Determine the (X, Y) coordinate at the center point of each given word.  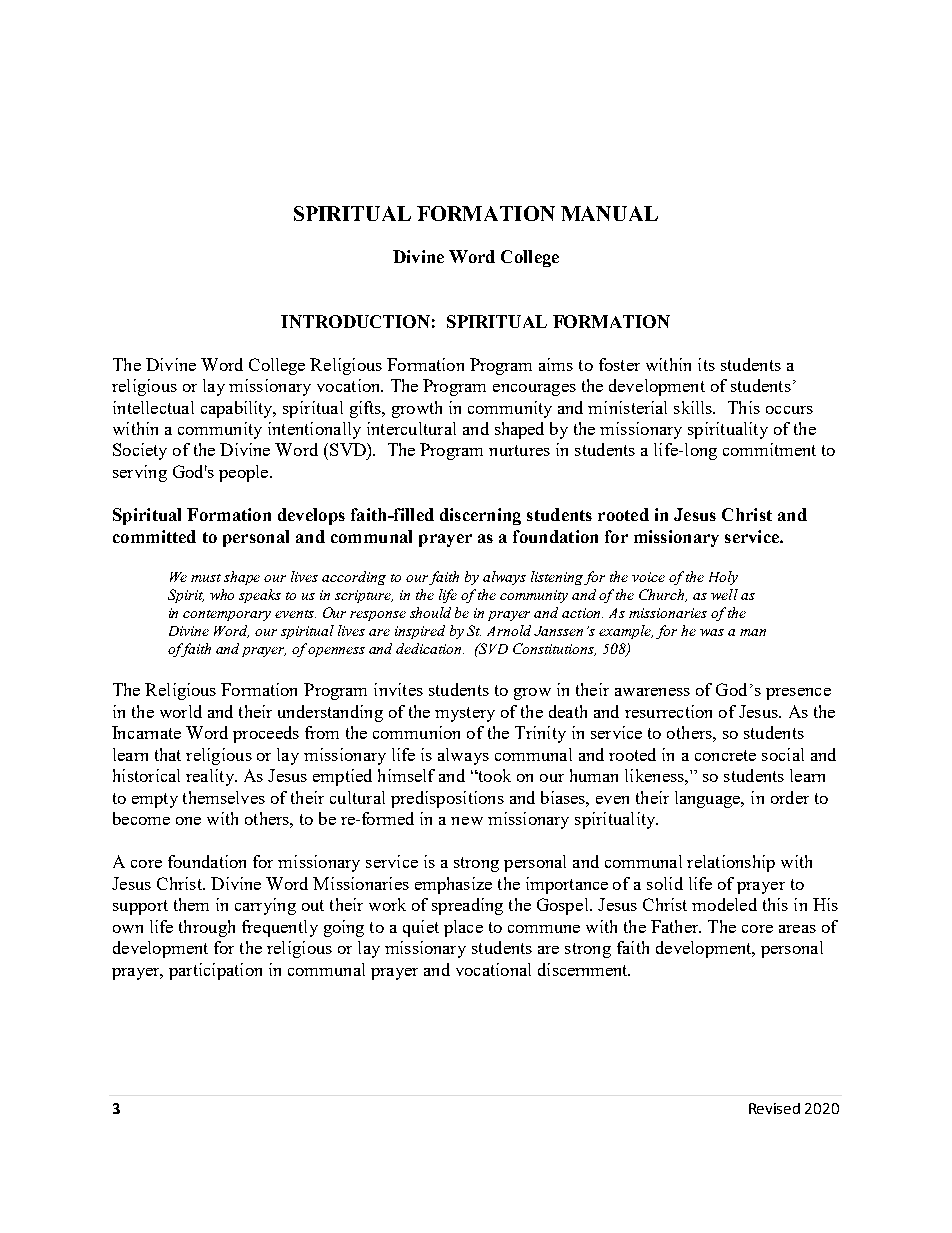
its (706, 364)
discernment (584, 969)
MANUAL (609, 213)
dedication (430, 648)
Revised (774, 1108)
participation (215, 971)
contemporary (227, 615)
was (712, 632)
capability (238, 409)
